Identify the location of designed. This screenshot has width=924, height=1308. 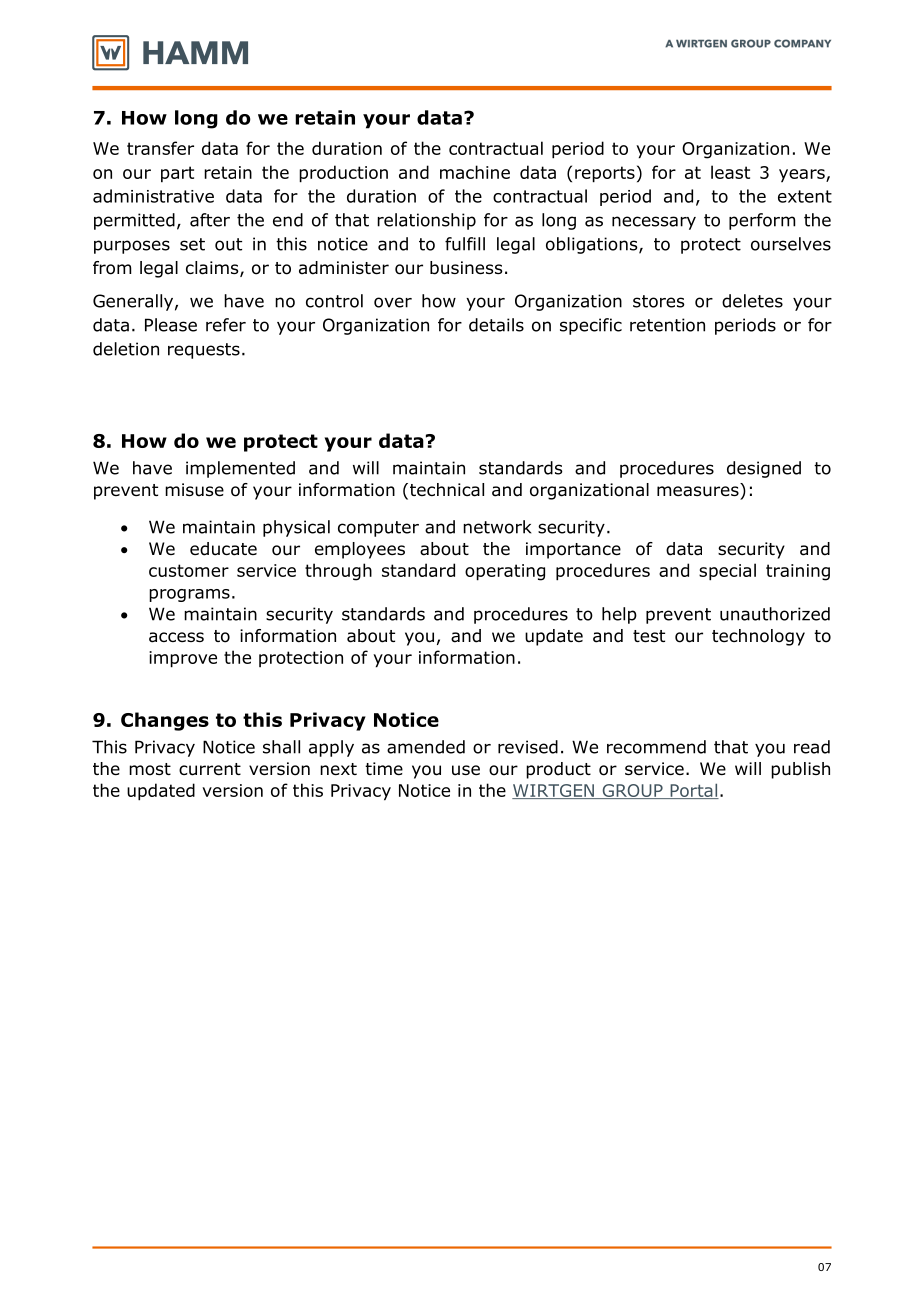
(764, 469).
